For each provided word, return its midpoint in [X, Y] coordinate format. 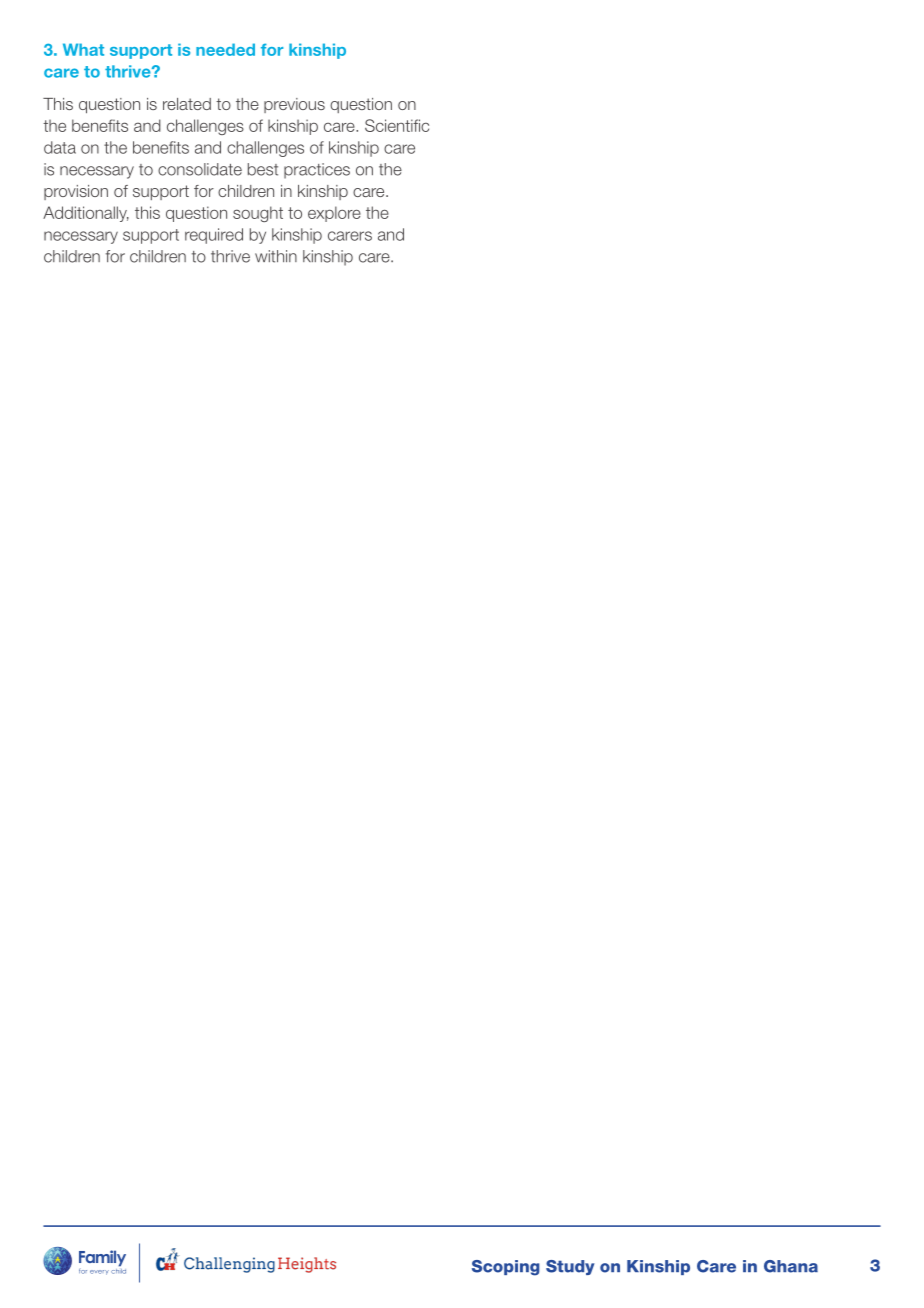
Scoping [506, 1268]
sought [258, 214]
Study [570, 1267]
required [214, 236]
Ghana [791, 1266]
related [187, 104]
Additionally [86, 214]
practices [317, 171]
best [263, 169]
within [276, 256]
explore [334, 214]
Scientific [397, 125]
